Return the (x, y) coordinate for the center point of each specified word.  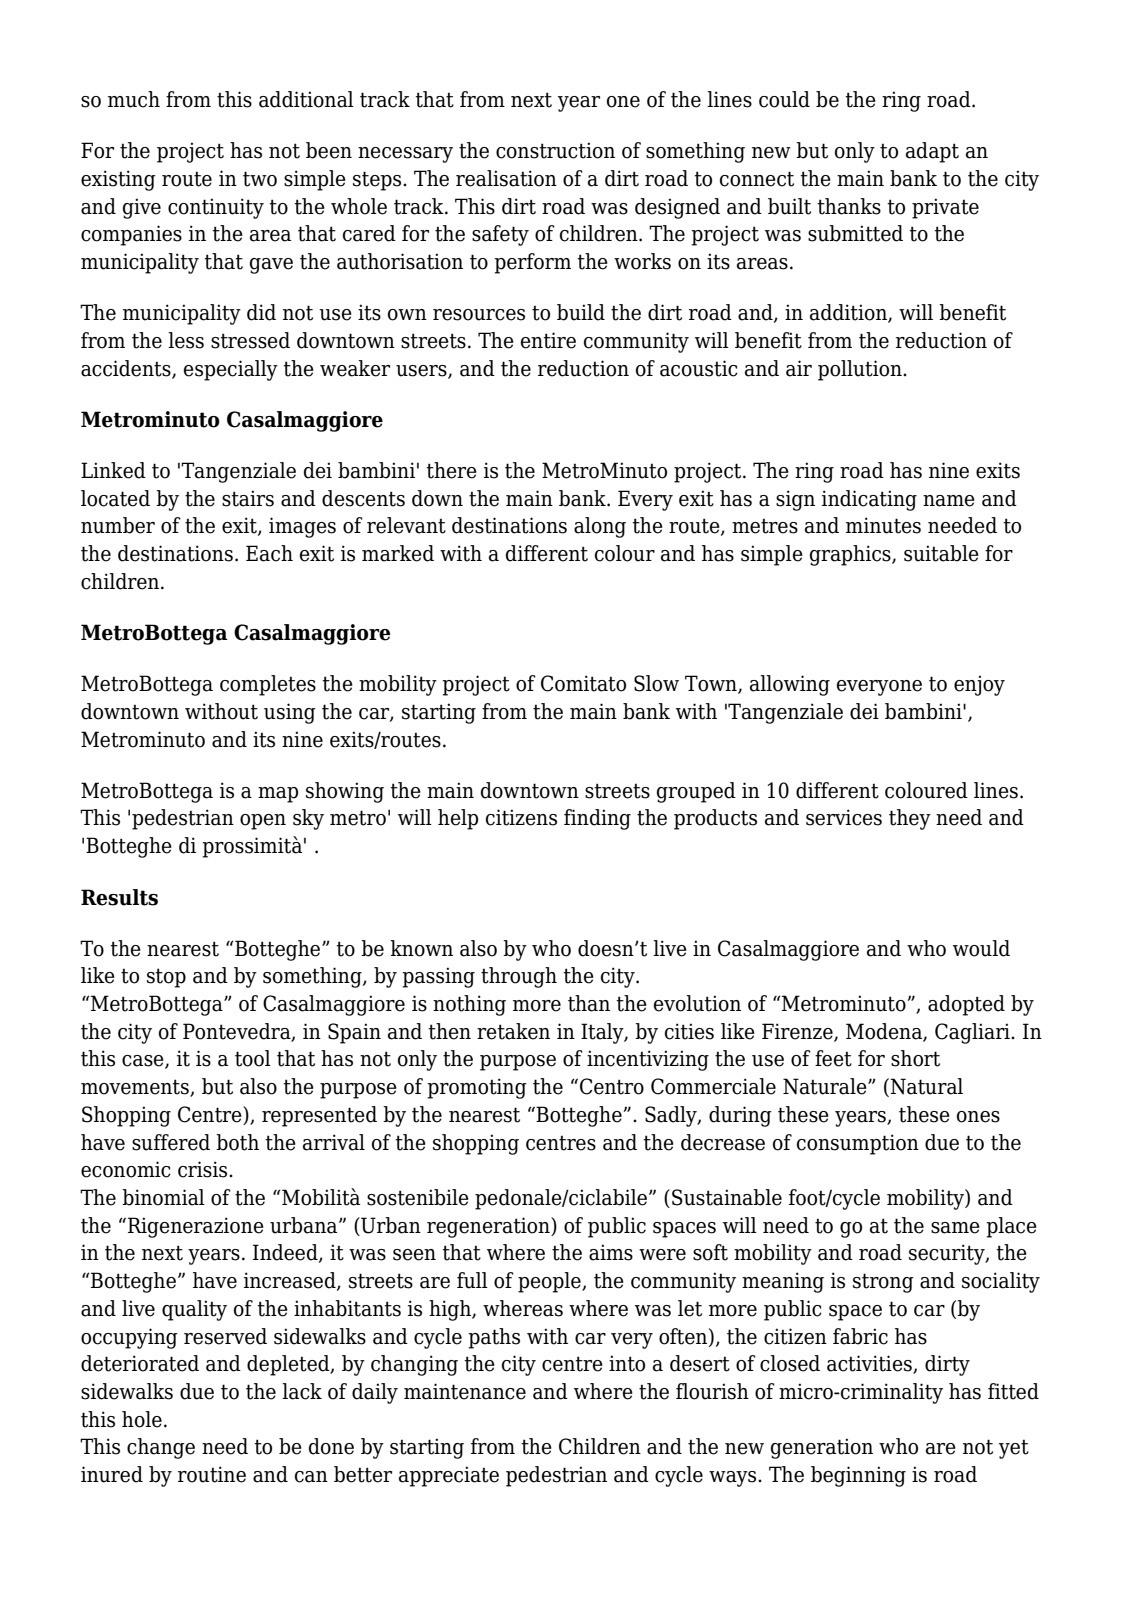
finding (597, 819)
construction (555, 150)
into (627, 1363)
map (278, 795)
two (260, 179)
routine (212, 1474)
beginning (858, 1476)
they (910, 819)
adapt (932, 152)
